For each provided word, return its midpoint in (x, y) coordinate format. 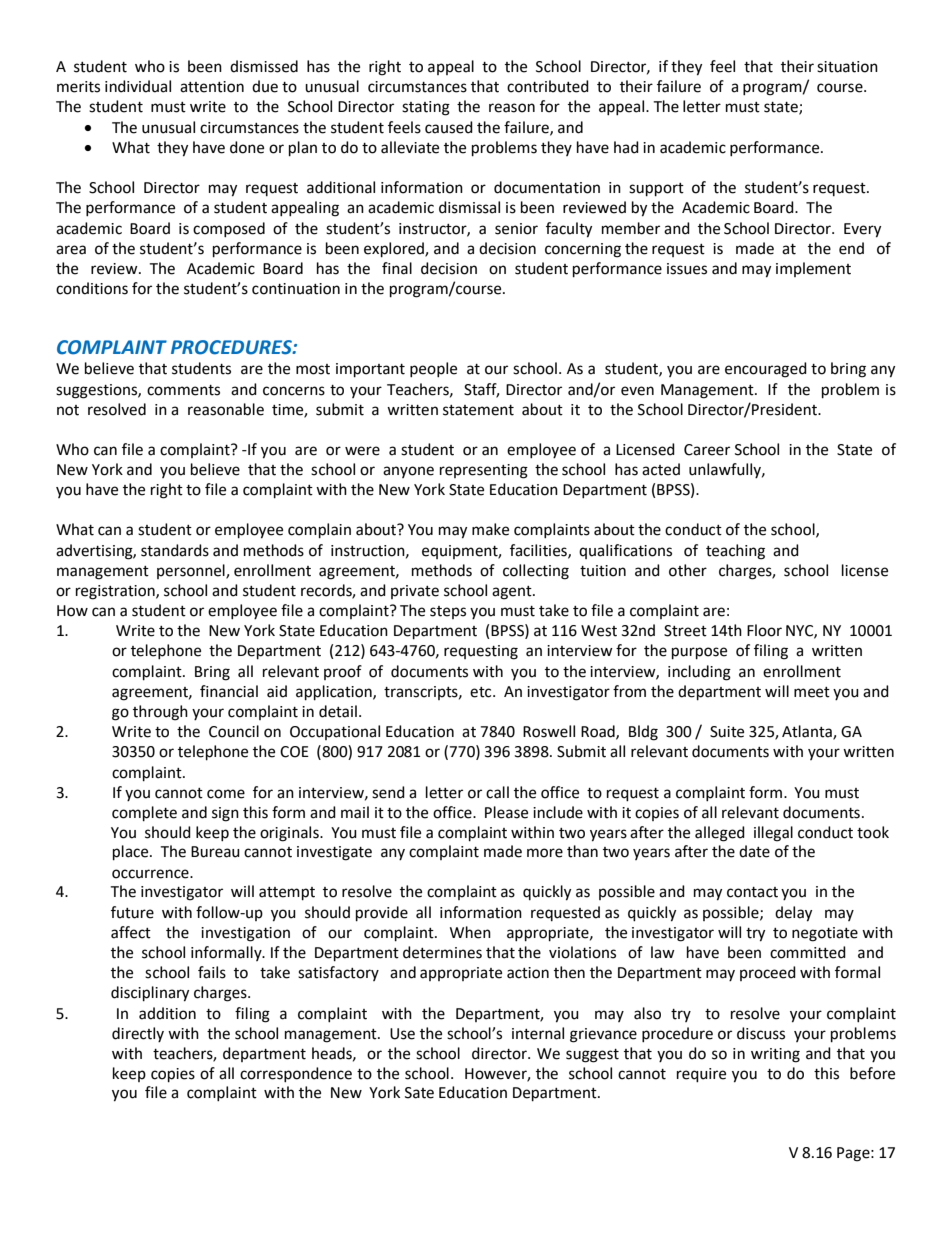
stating (426, 108)
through (160, 713)
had (626, 147)
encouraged (766, 370)
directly (138, 1034)
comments (183, 390)
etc (482, 692)
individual (138, 86)
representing (484, 471)
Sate (419, 1093)
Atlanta (808, 732)
